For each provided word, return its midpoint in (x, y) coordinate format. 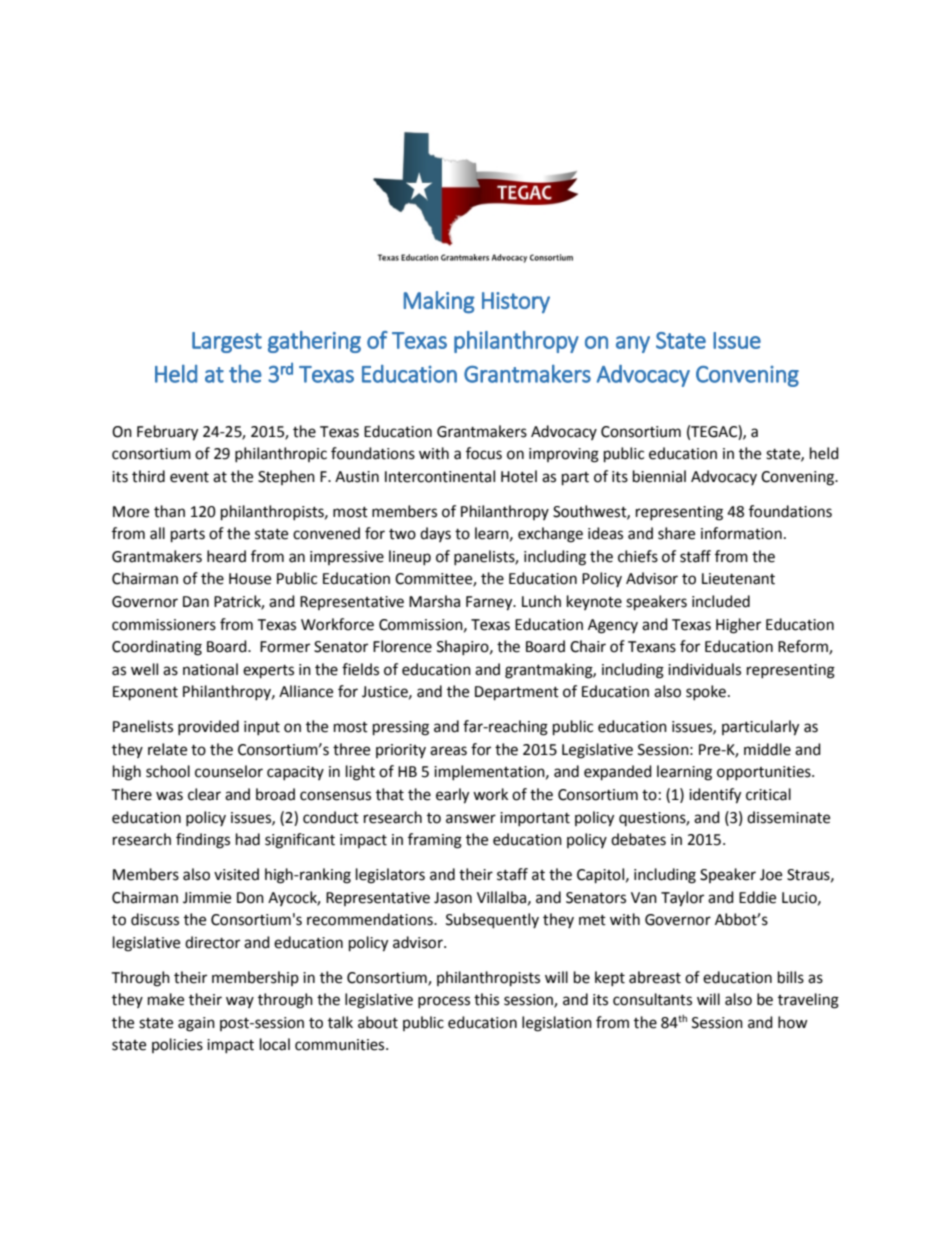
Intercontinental (440, 476)
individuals (704, 669)
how (793, 1022)
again (196, 1024)
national (210, 669)
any (633, 344)
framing (435, 841)
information (741, 533)
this (486, 999)
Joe (771, 875)
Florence (402, 646)
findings (203, 841)
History (516, 302)
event (189, 477)
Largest (227, 342)
